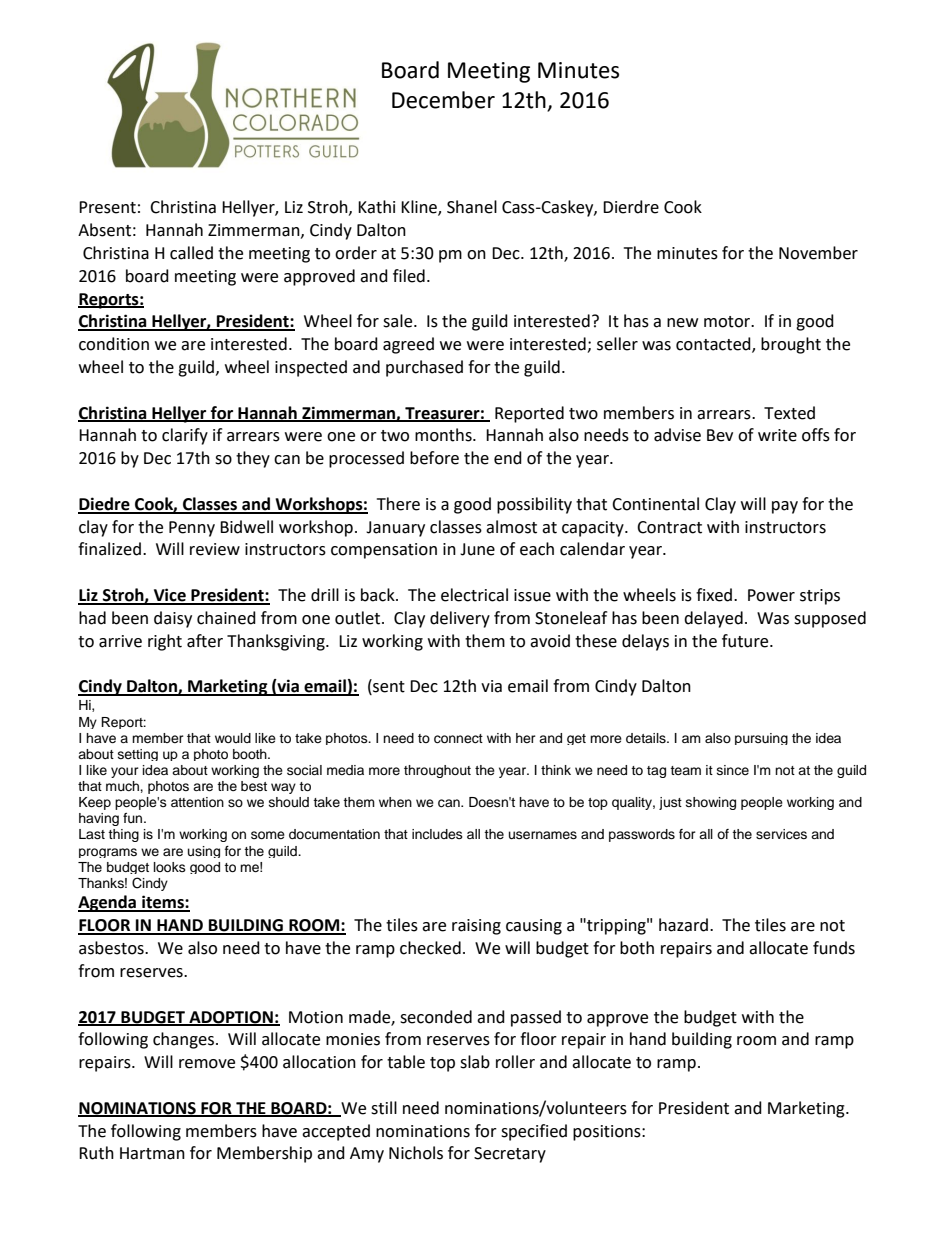 This page has width=952, height=1233. Describe the element at coordinates (152, 1153) in the page. I see `Hartman` at that location.
